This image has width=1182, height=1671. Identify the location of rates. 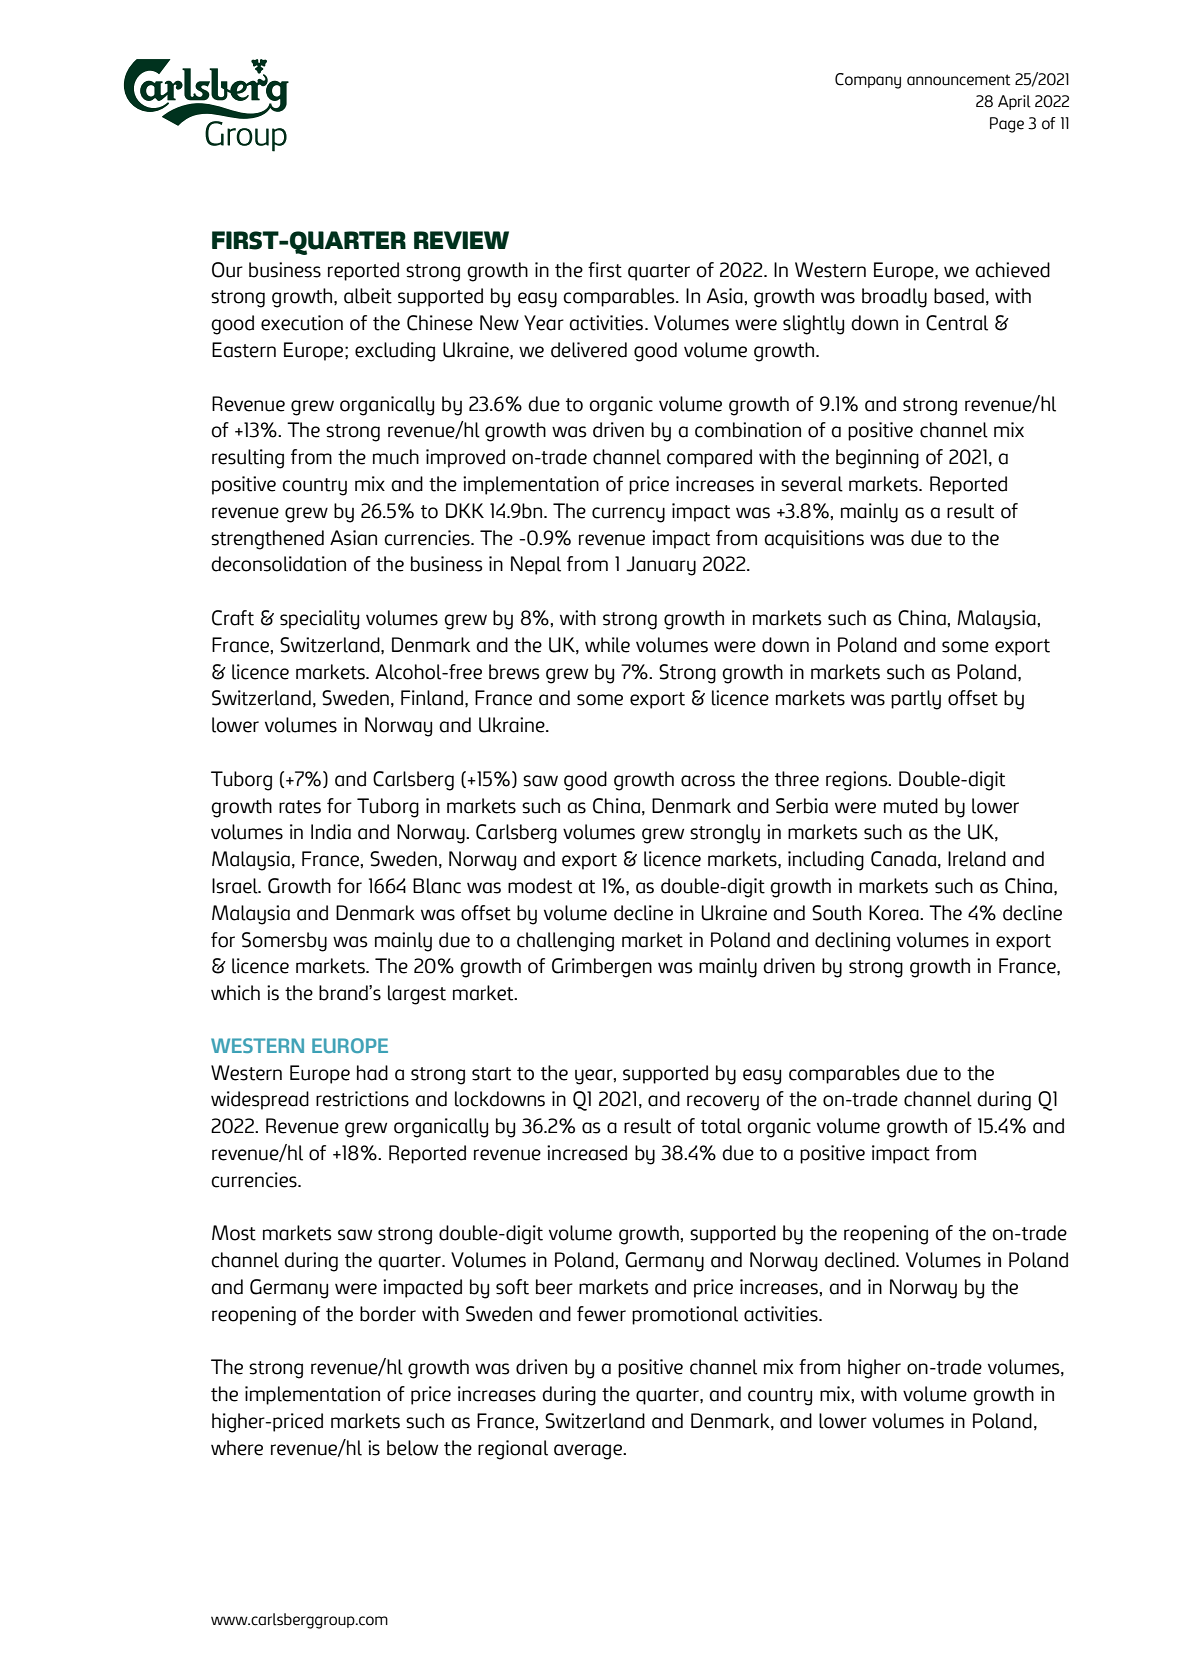
(300, 807).
